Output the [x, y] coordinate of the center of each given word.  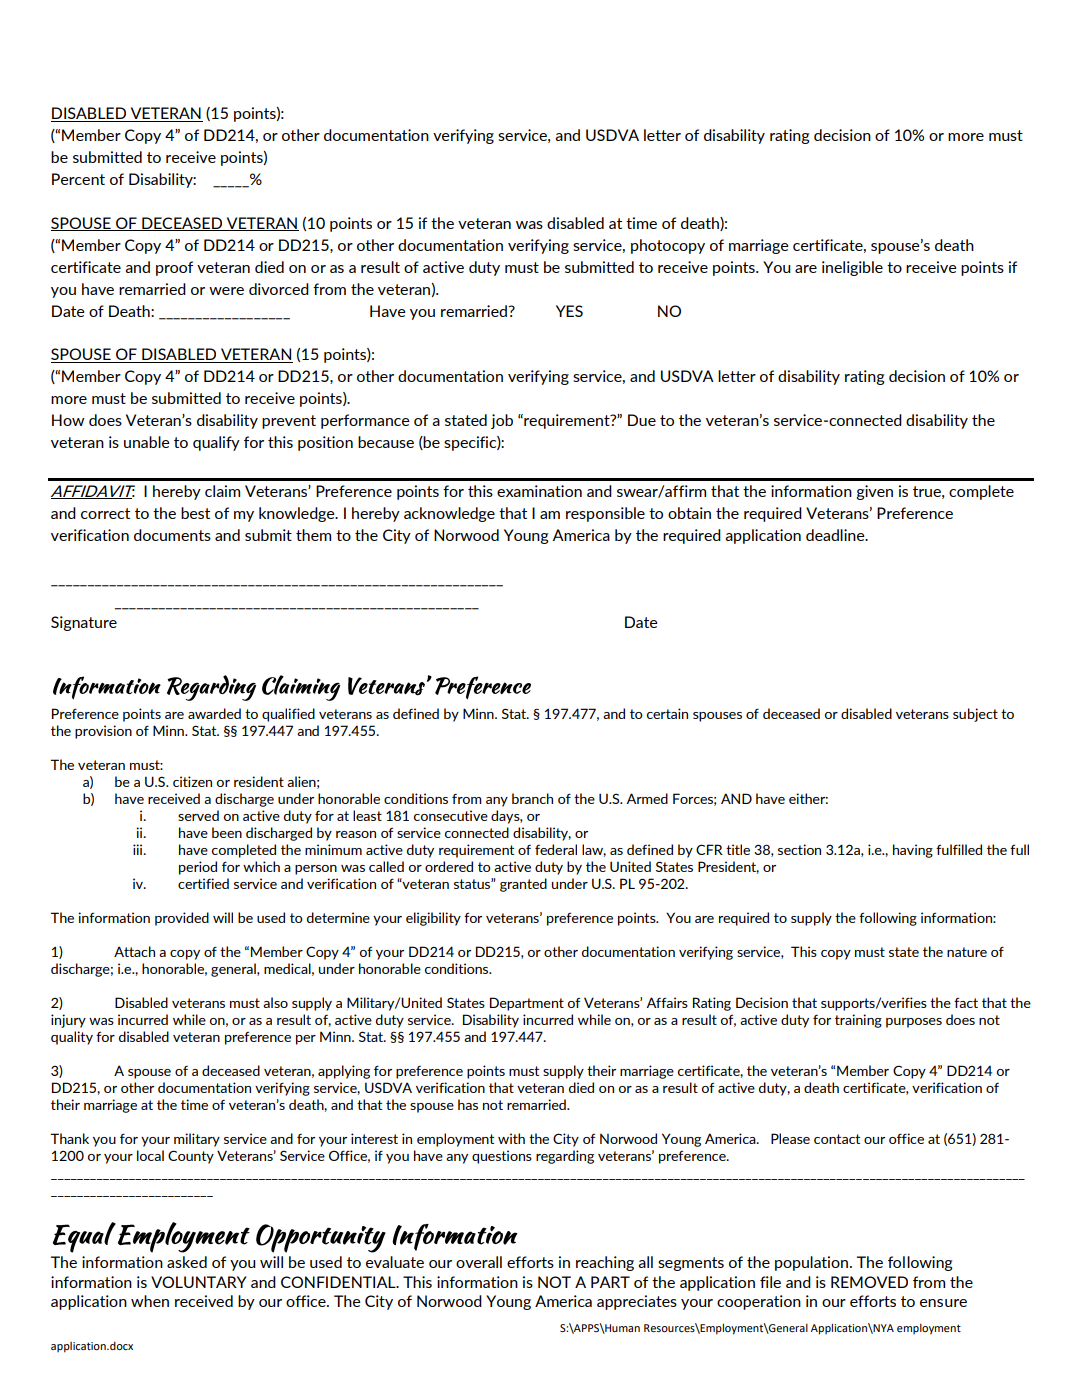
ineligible [852, 268]
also [275, 1002]
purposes [914, 1023]
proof [174, 268]
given [874, 492]
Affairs [667, 1002]
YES [569, 311]
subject [975, 715]
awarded [214, 713]
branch [532, 798]
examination [539, 491]
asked [187, 1262]
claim [222, 491]
